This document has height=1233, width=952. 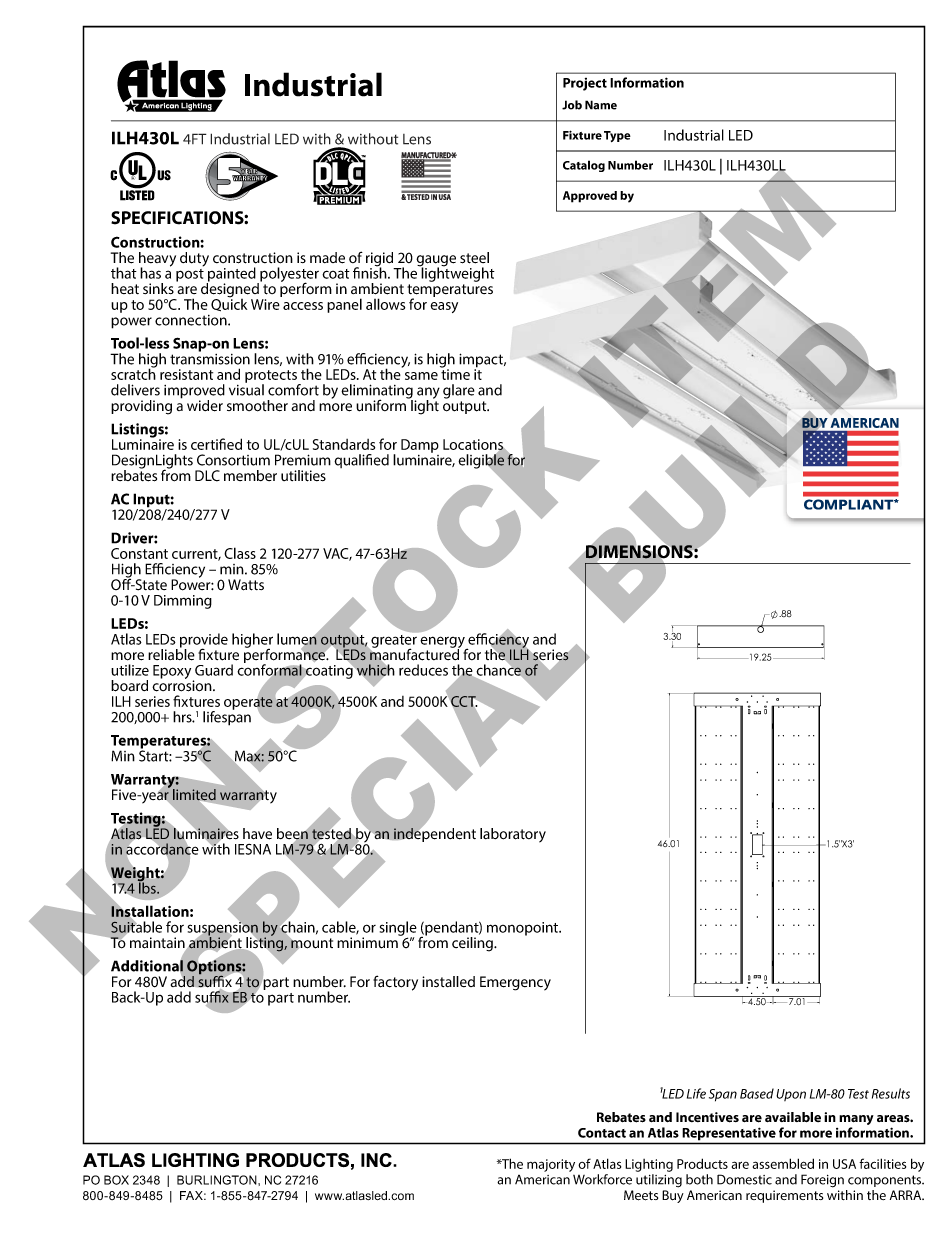 I want to click on Job, so click(x=572, y=105).
